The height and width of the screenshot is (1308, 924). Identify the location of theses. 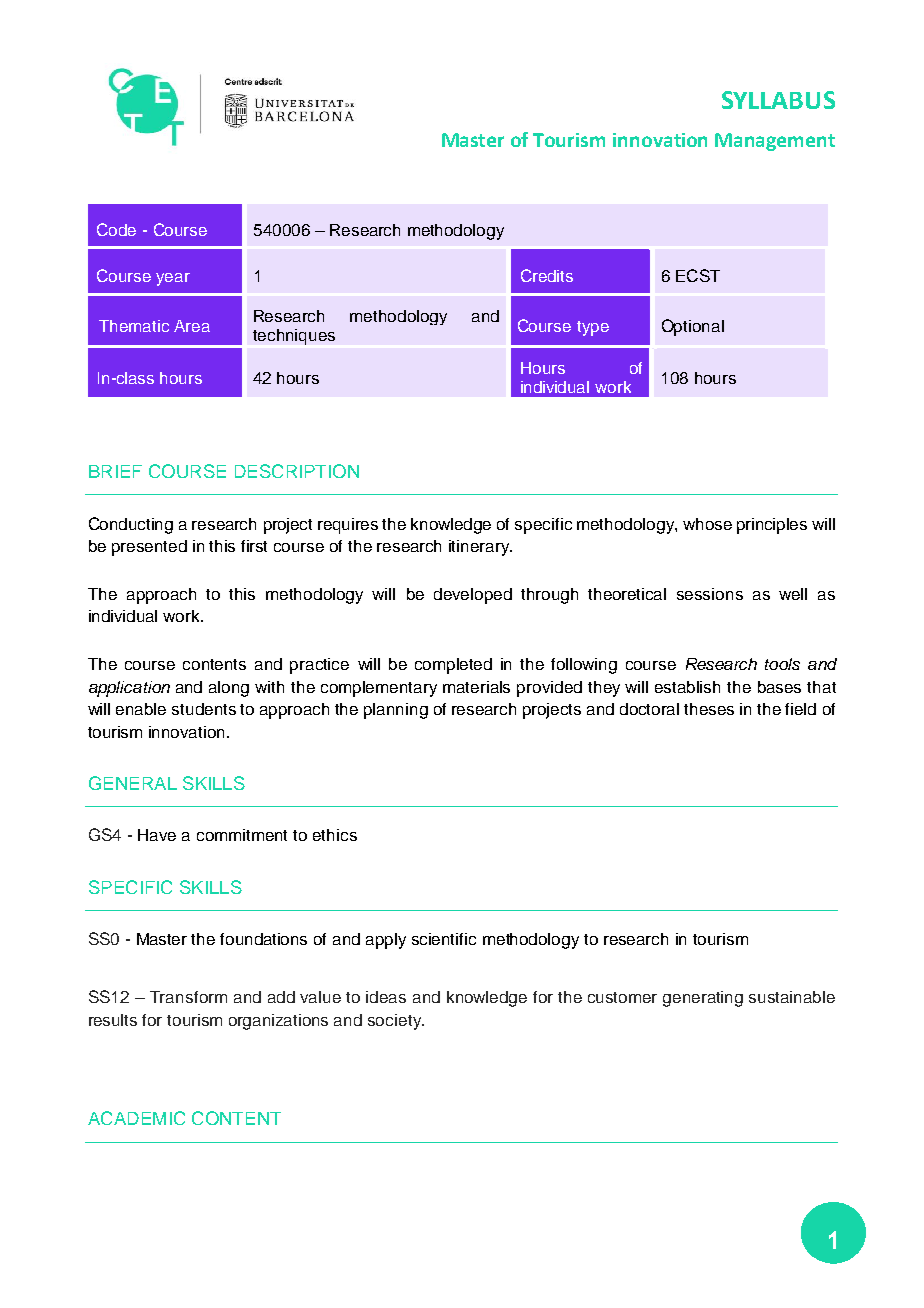
(709, 709).
